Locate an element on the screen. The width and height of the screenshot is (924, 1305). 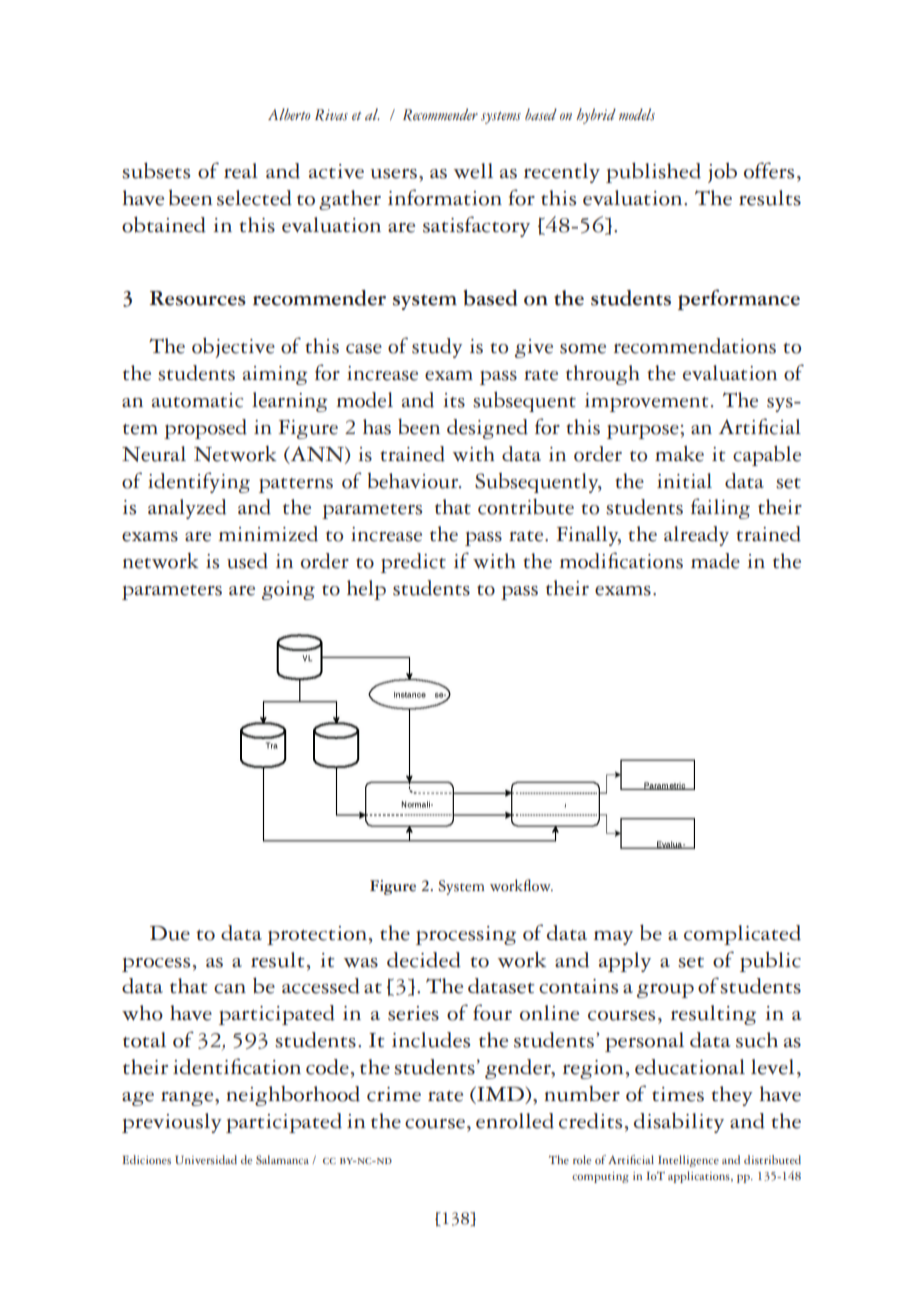
complicated is located at coordinates (742, 935).
